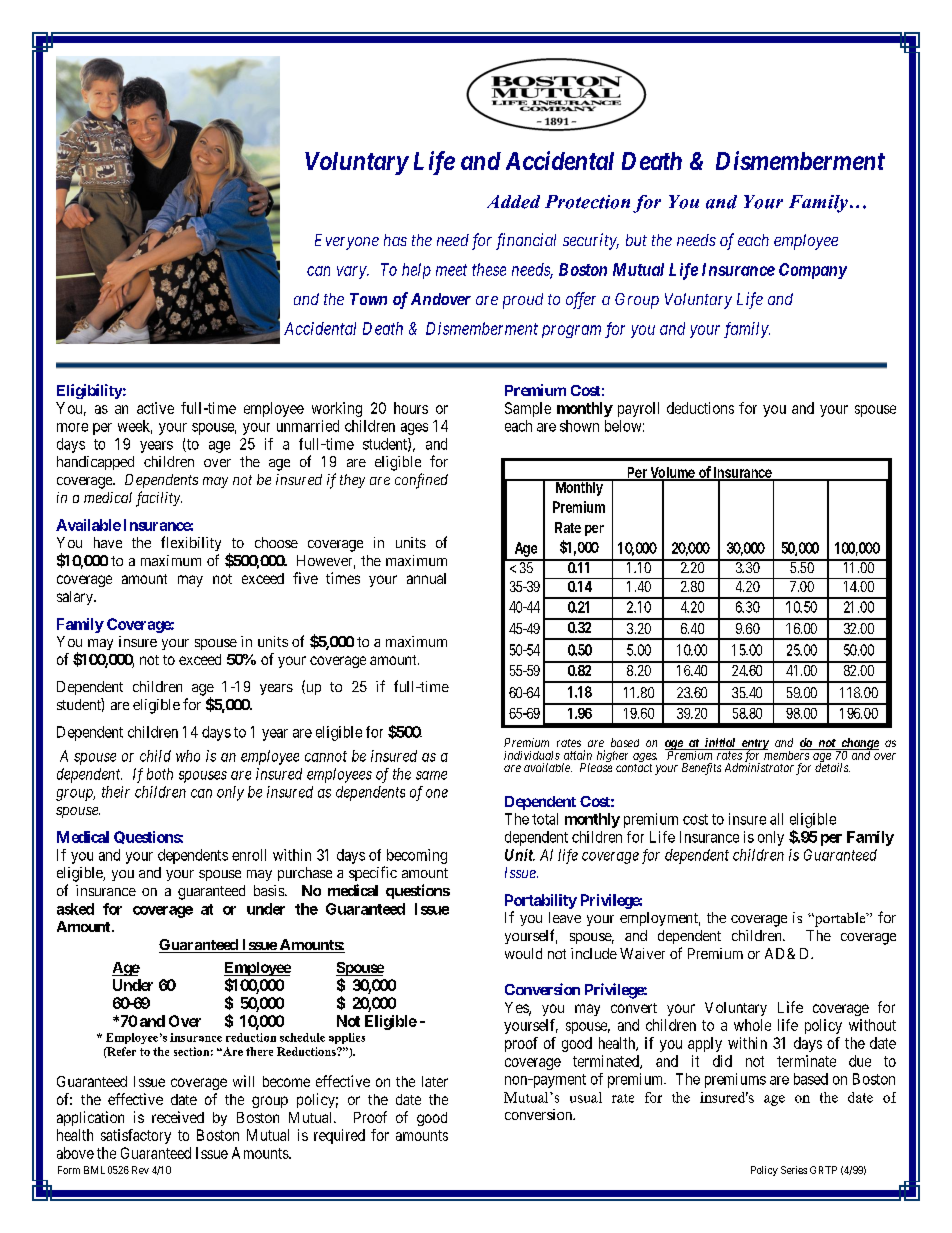 The image size is (952, 1233). Describe the element at coordinates (813, 271) in the image. I see `Company` at that location.
